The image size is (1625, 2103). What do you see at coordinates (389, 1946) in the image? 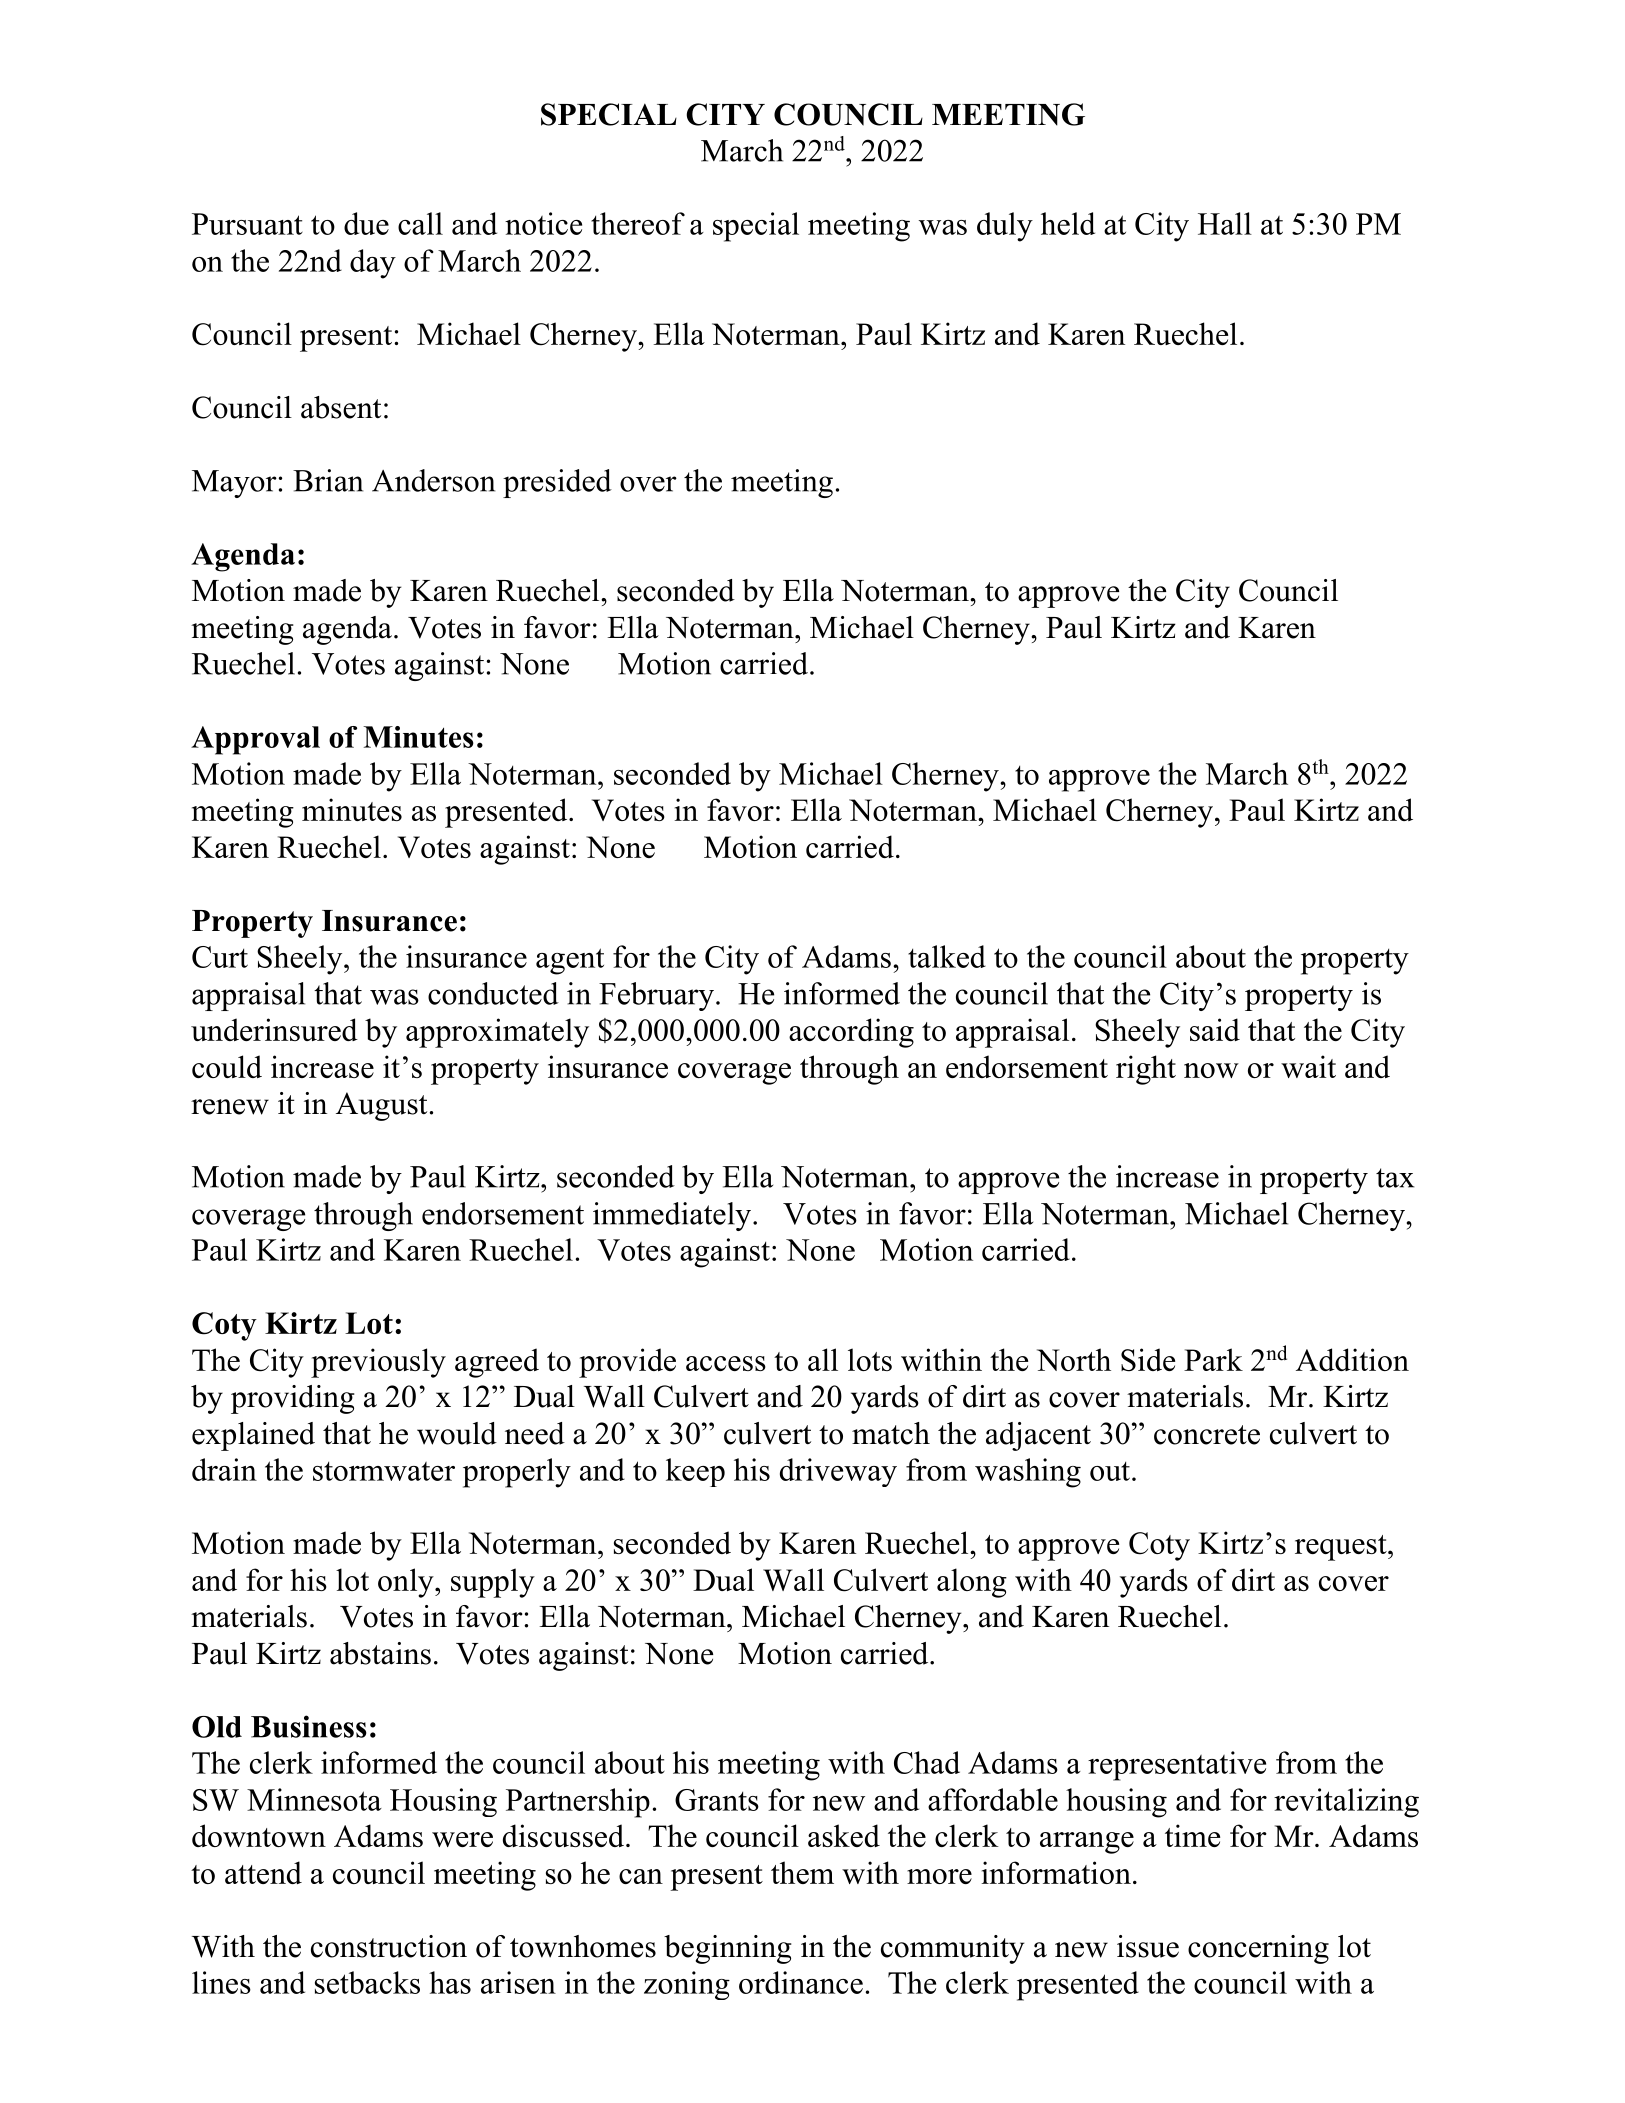
I see `construction` at bounding box center [389, 1946].
